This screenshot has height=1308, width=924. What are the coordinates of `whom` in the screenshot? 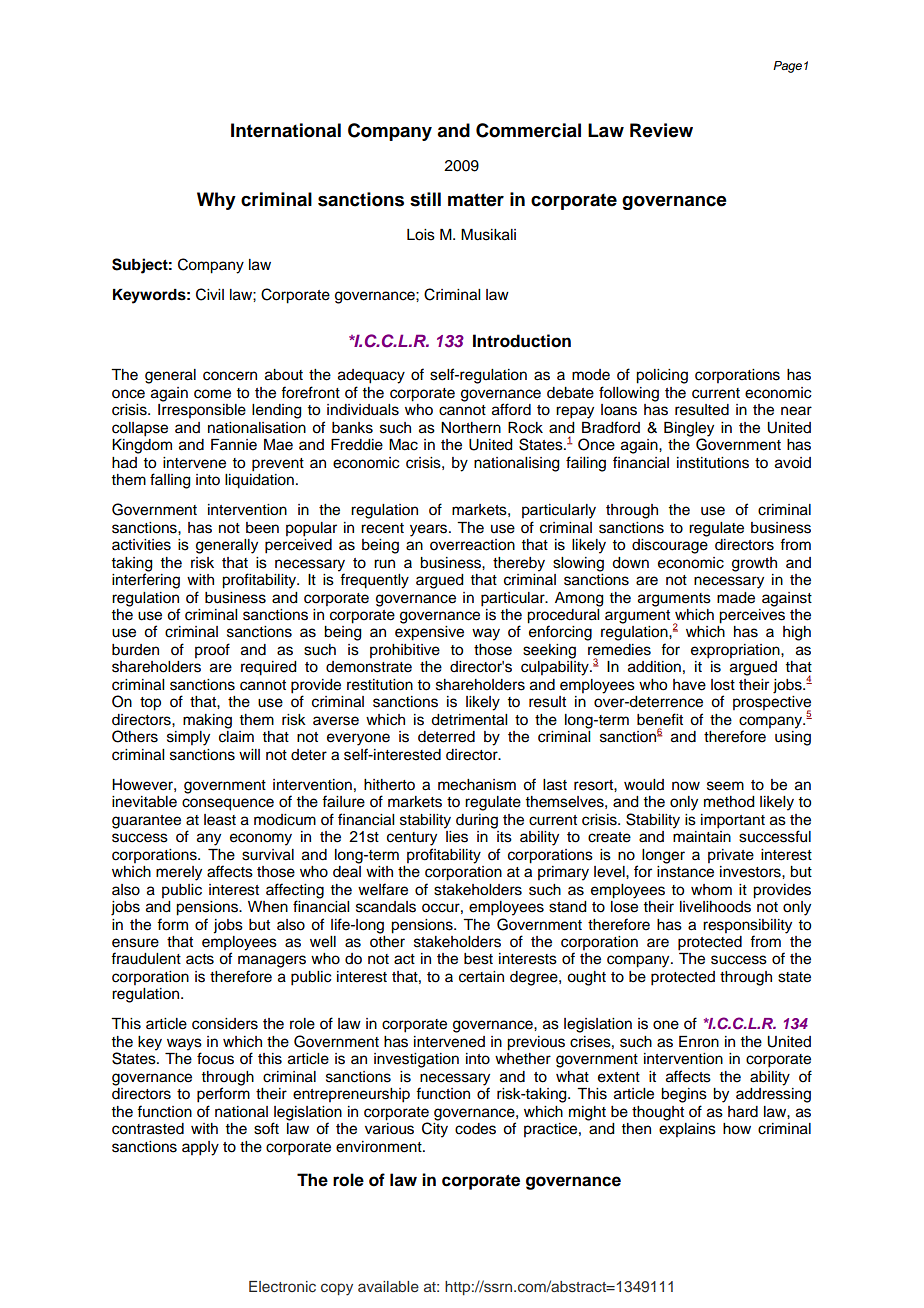 It's located at (711, 890).
